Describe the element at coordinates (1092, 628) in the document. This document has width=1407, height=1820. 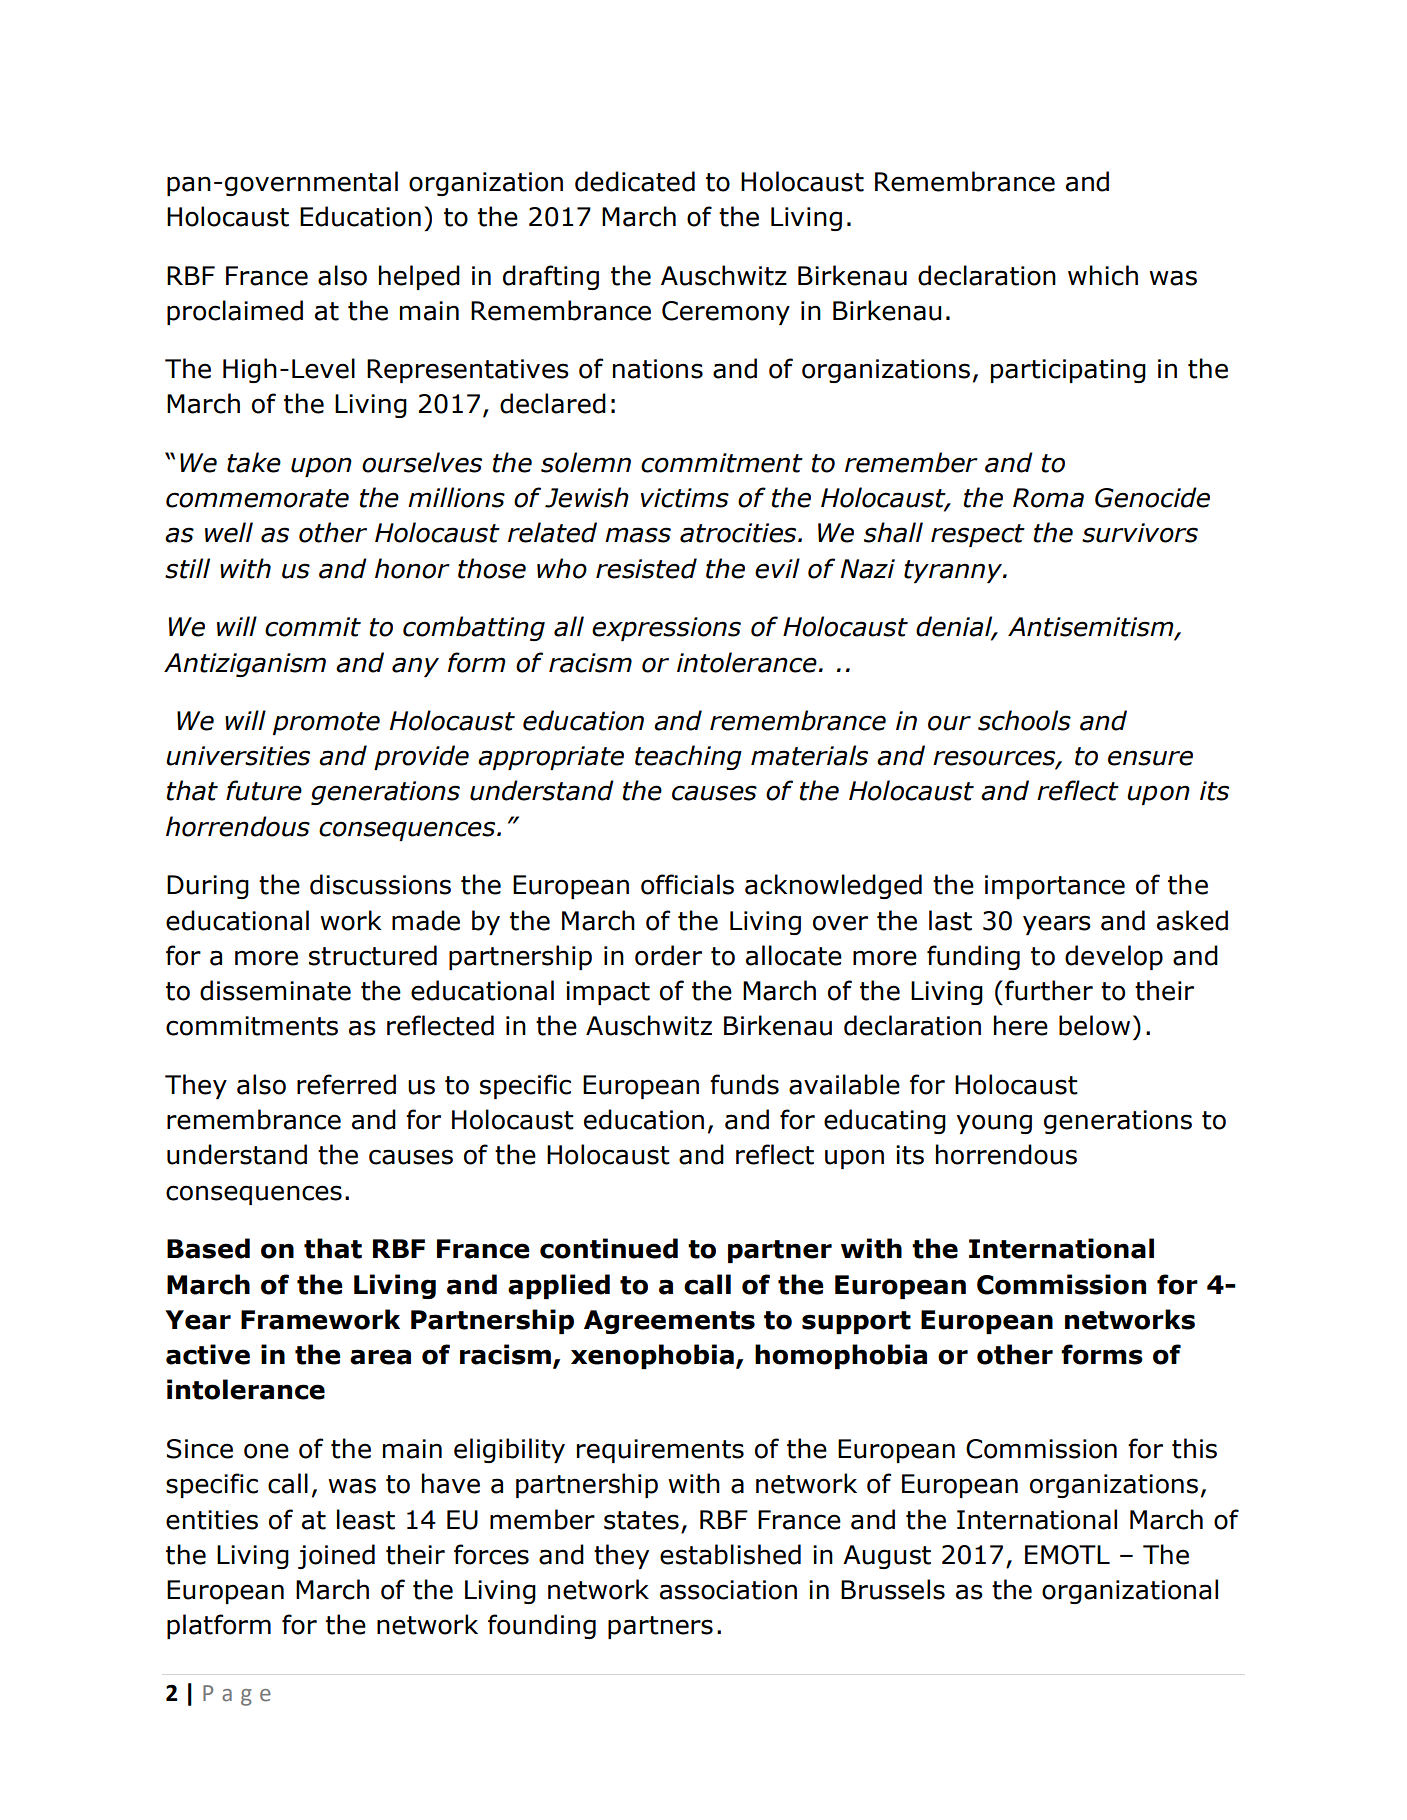
I see `Antisemitism` at that location.
